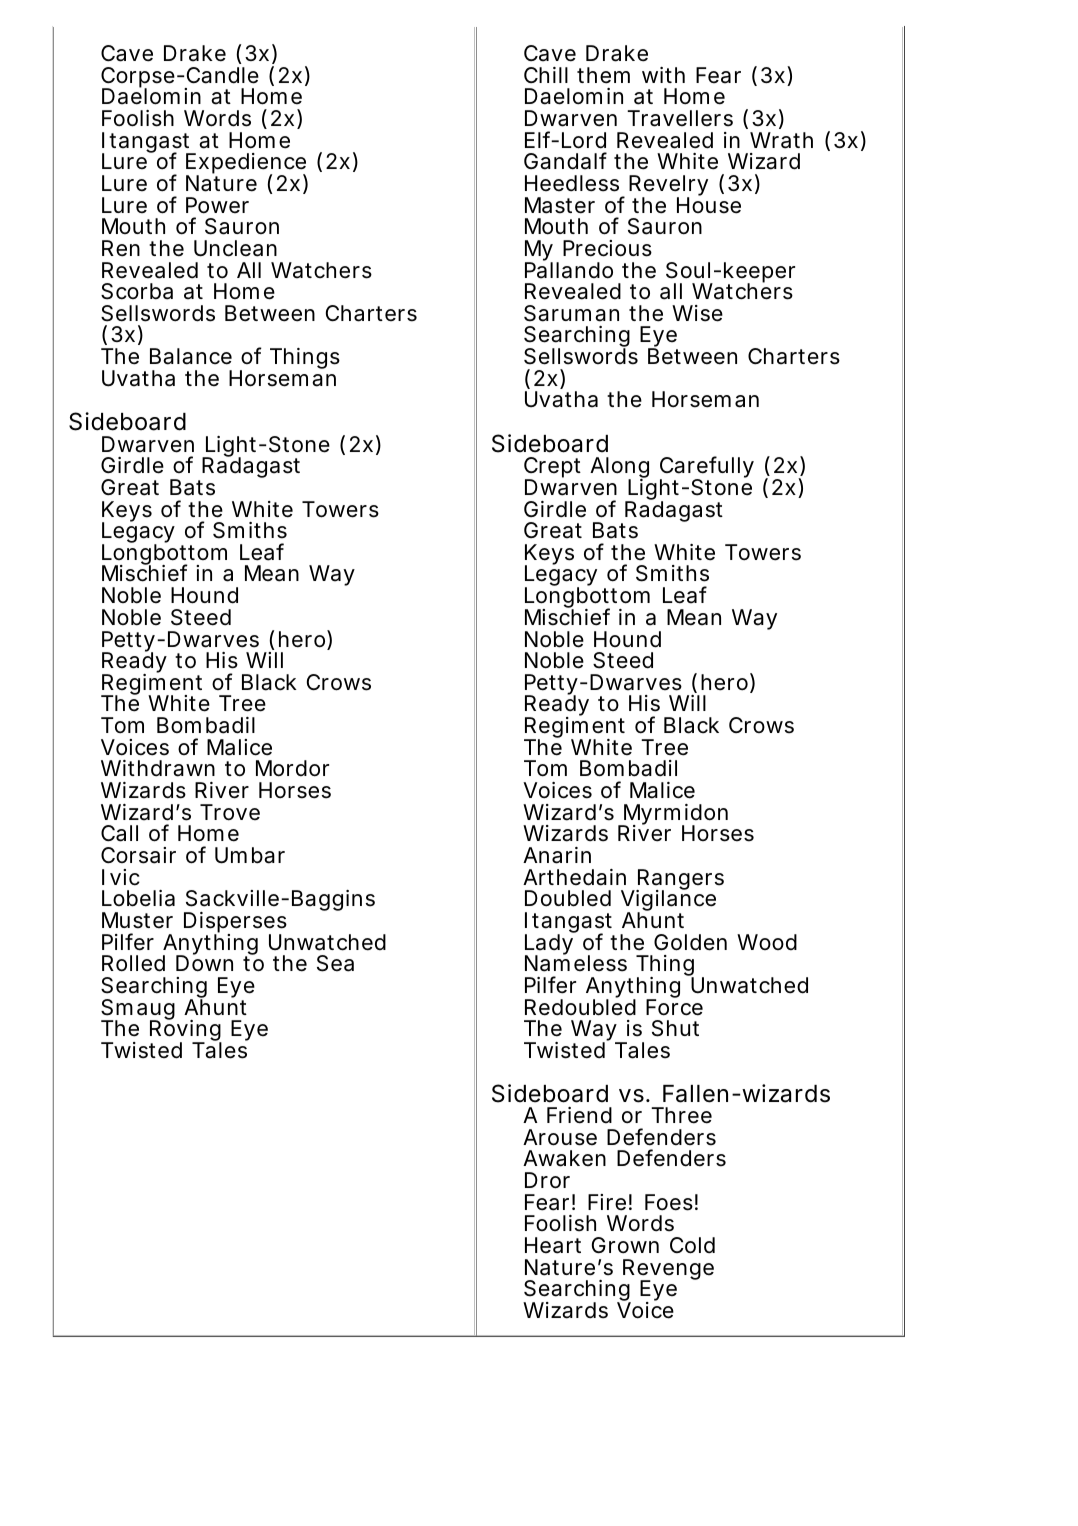 The width and height of the screenshot is (1078, 1526). Describe the element at coordinates (546, 75) in the screenshot. I see `Chill` at that location.
